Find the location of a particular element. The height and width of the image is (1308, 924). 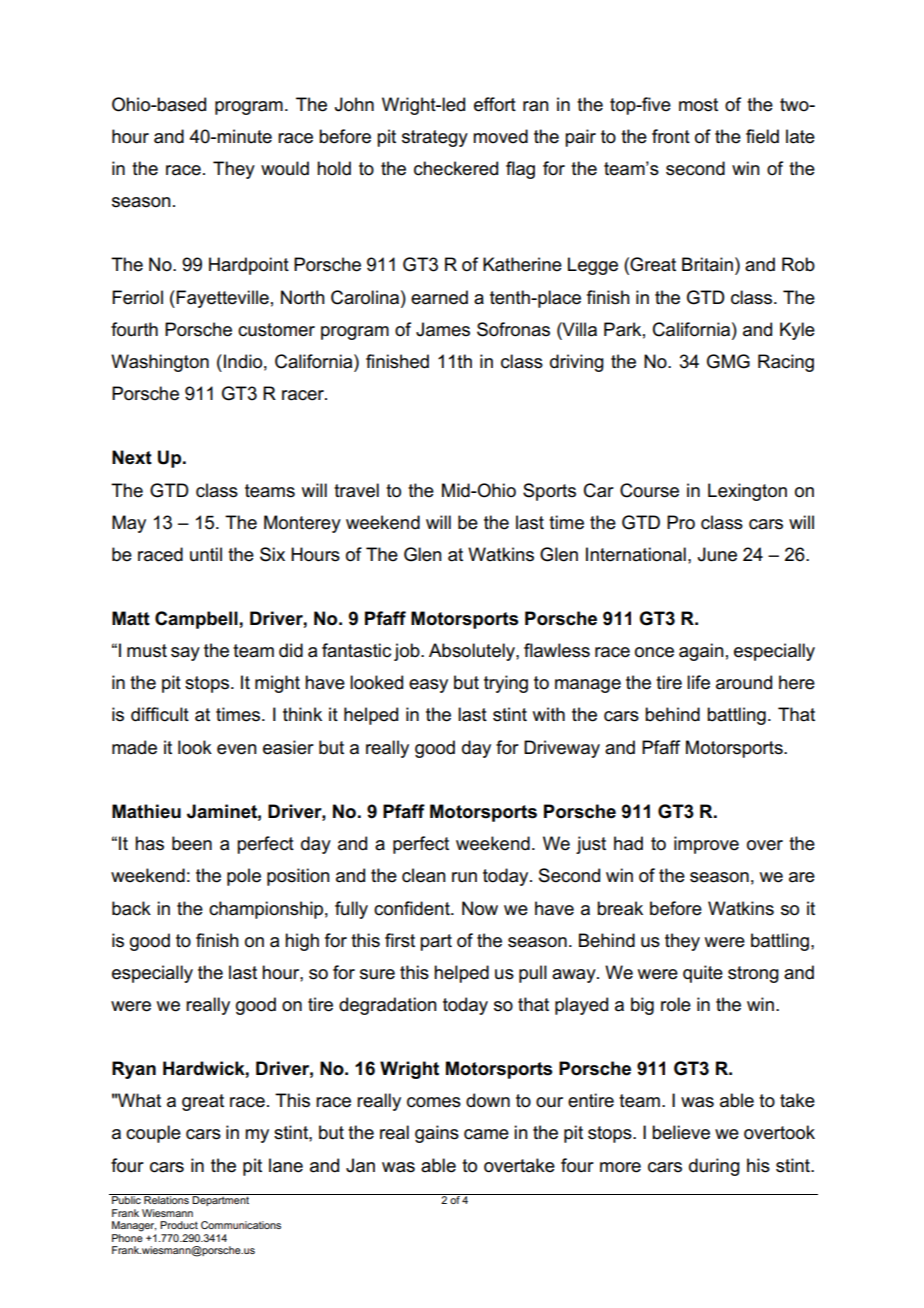

Lexington is located at coordinates (747, 492).
